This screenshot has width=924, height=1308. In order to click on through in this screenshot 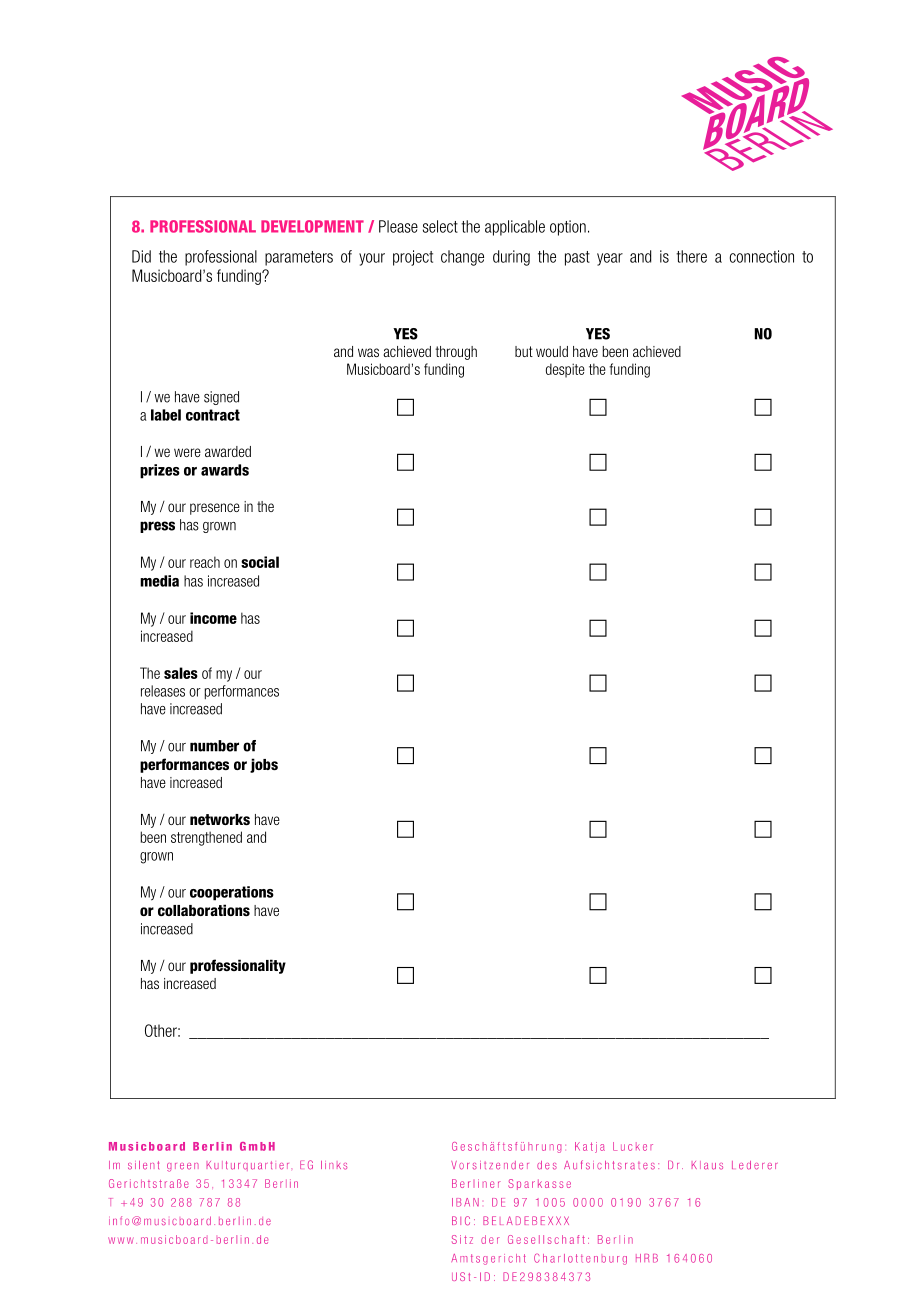, I will do `click(456, 353)`.
